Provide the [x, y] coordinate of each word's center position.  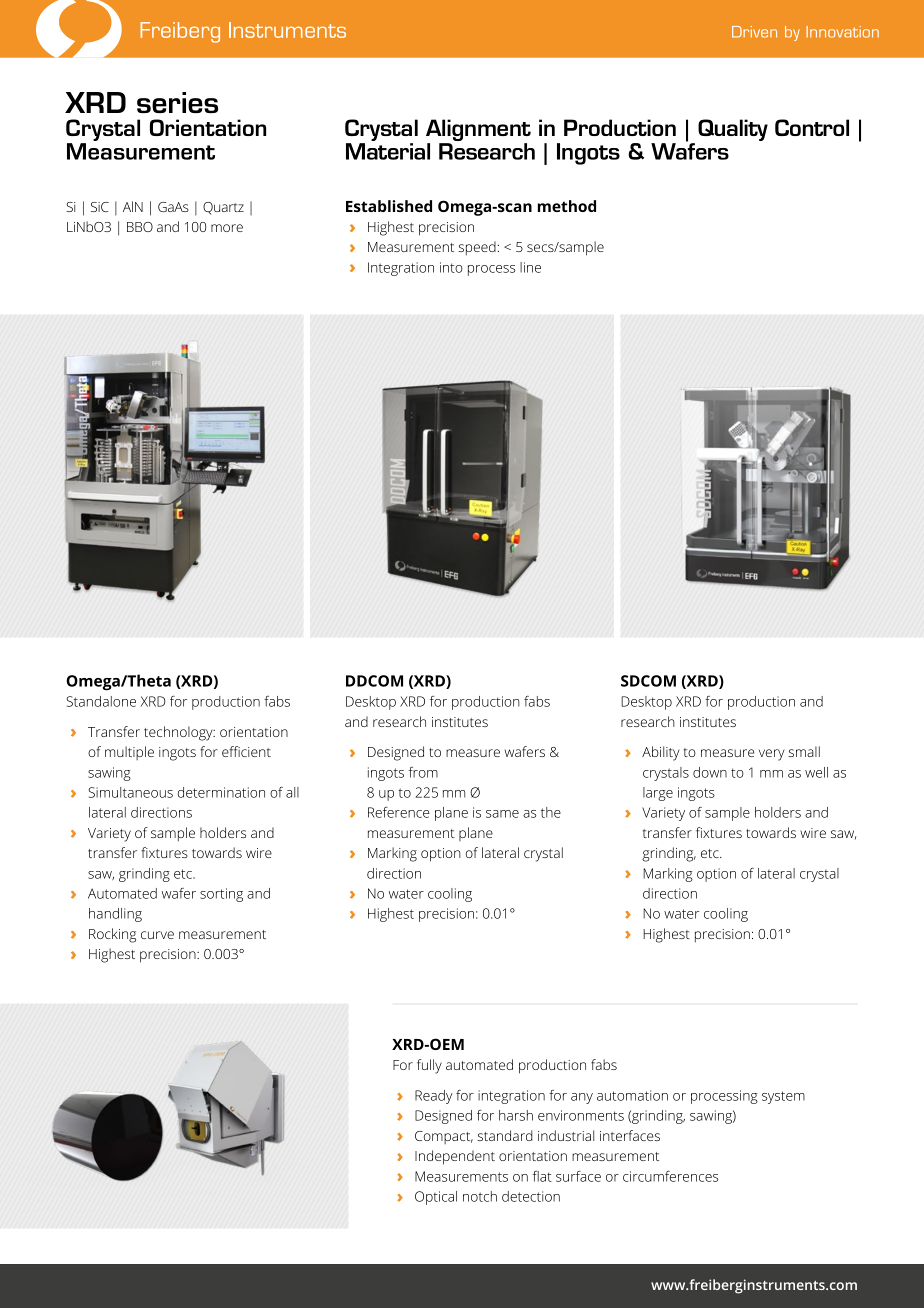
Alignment [478, 131]
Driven [754, 32]
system [783, 1097]
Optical [436, 1198]
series [177, 102]
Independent [455, 1157]
